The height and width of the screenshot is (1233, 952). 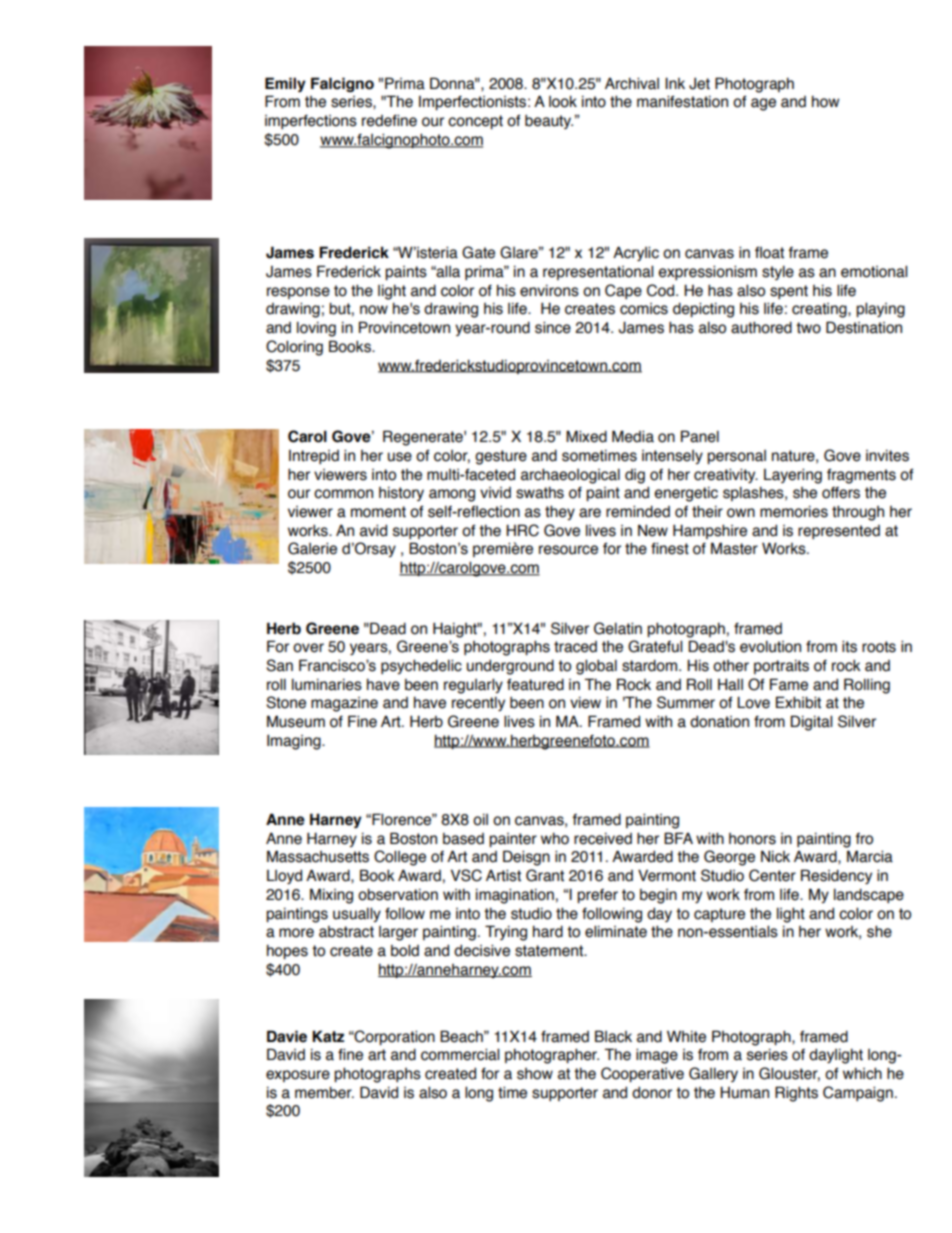 I want to click on represented, so click(x=839, y=532).
